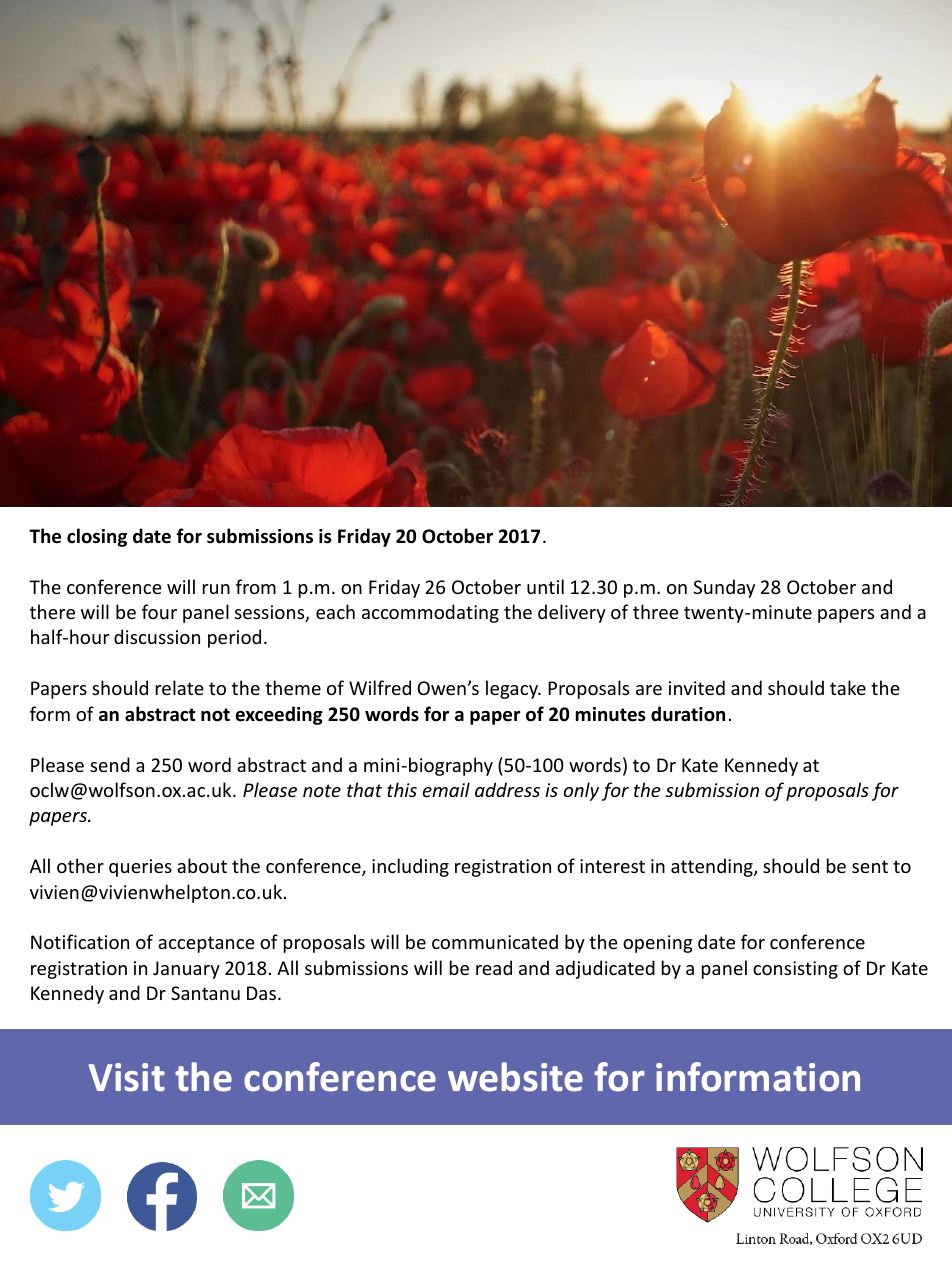 This screenshot has width=952, height=1270. What do you see at coordinates (688, 714) in the screenshot?
I see `duration` at bounding box center [688, 714].
